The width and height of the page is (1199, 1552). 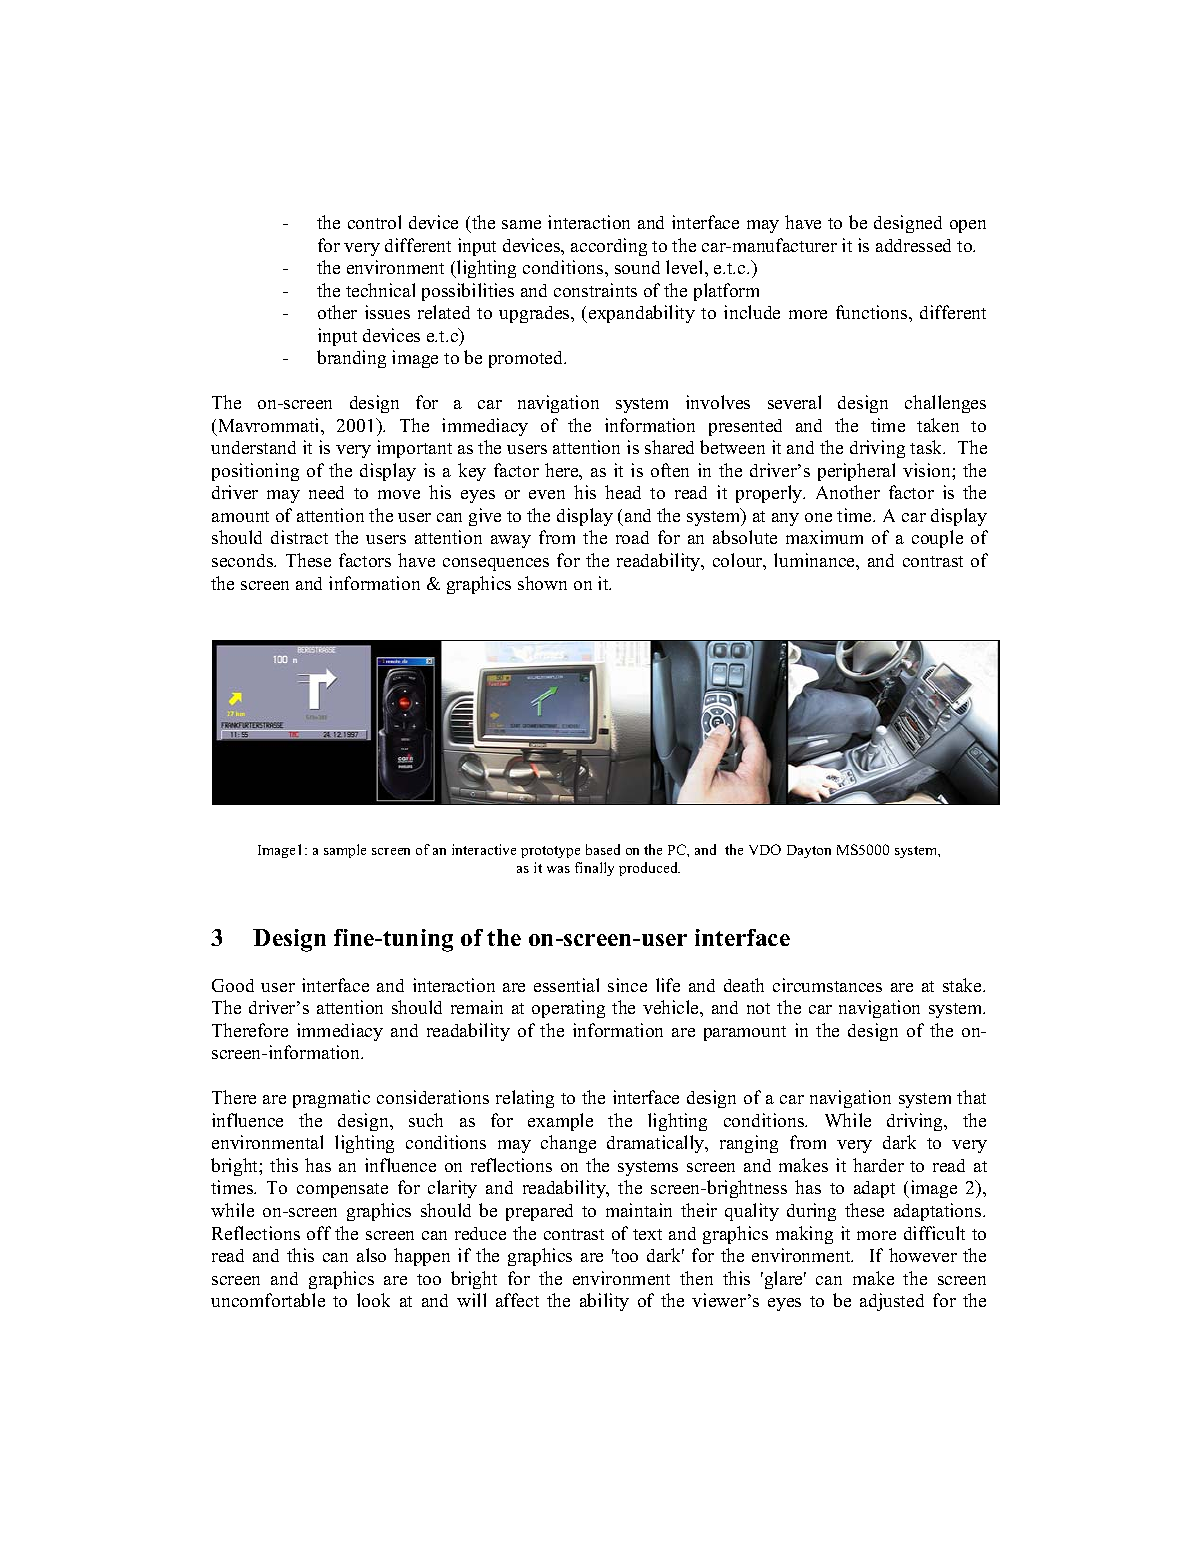 What do you see at coordinates (913, 245) in the page?
I see `addressed` at bounding box center [913, 245].
